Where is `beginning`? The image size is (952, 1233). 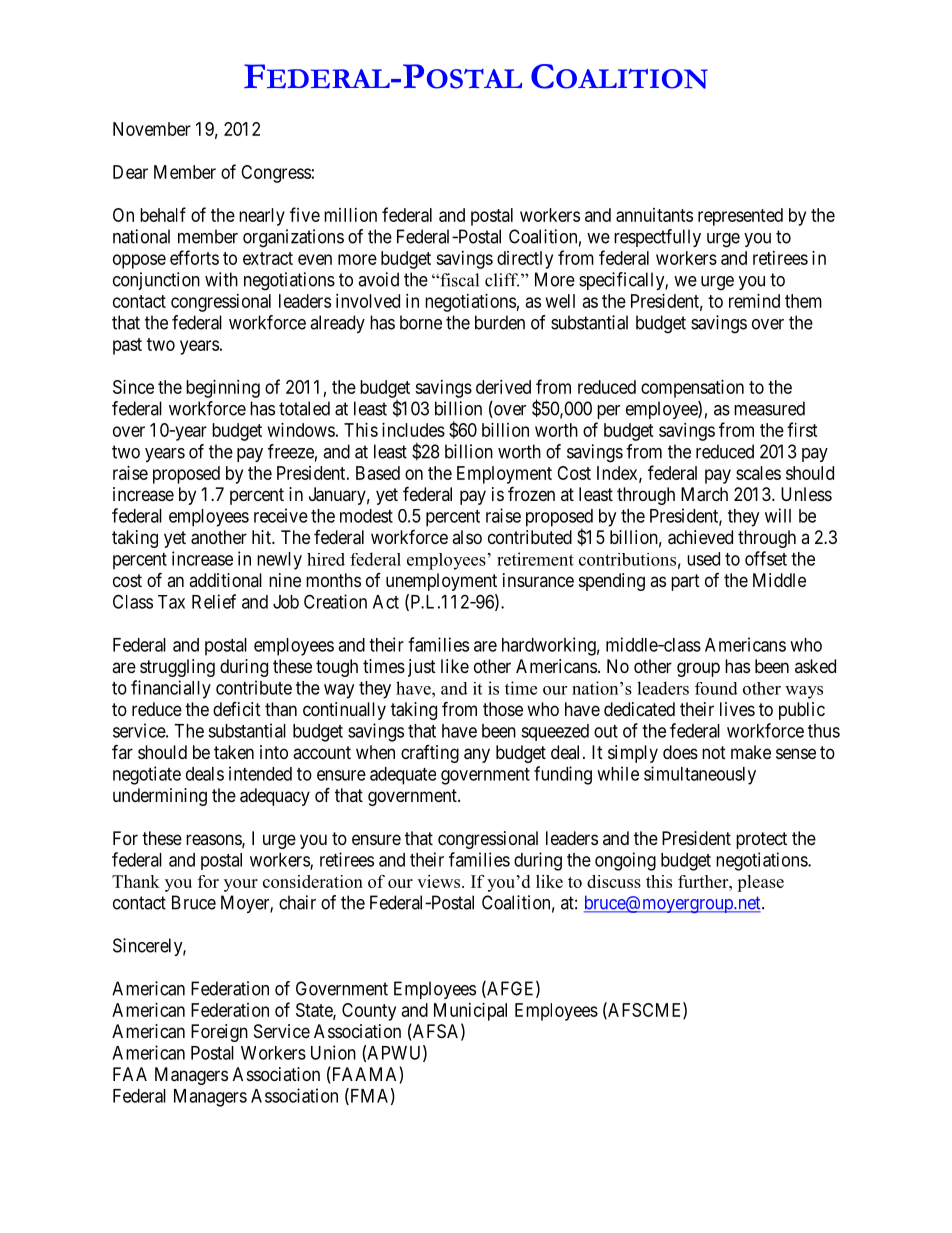
beginning is located at coordinates (223, 389).
